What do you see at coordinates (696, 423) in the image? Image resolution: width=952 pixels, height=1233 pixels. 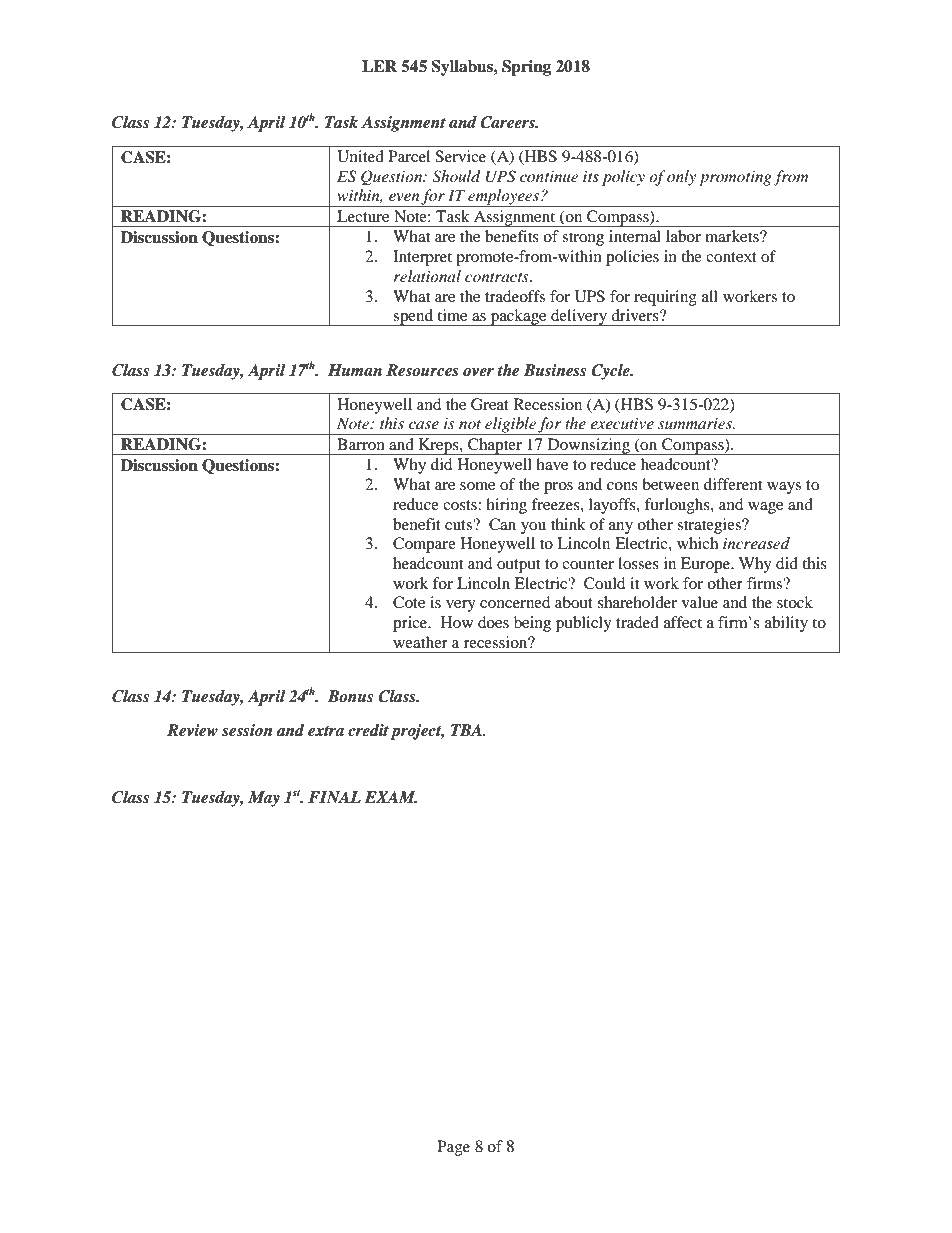 I see `summaries` at bounding box center [696, 423].
